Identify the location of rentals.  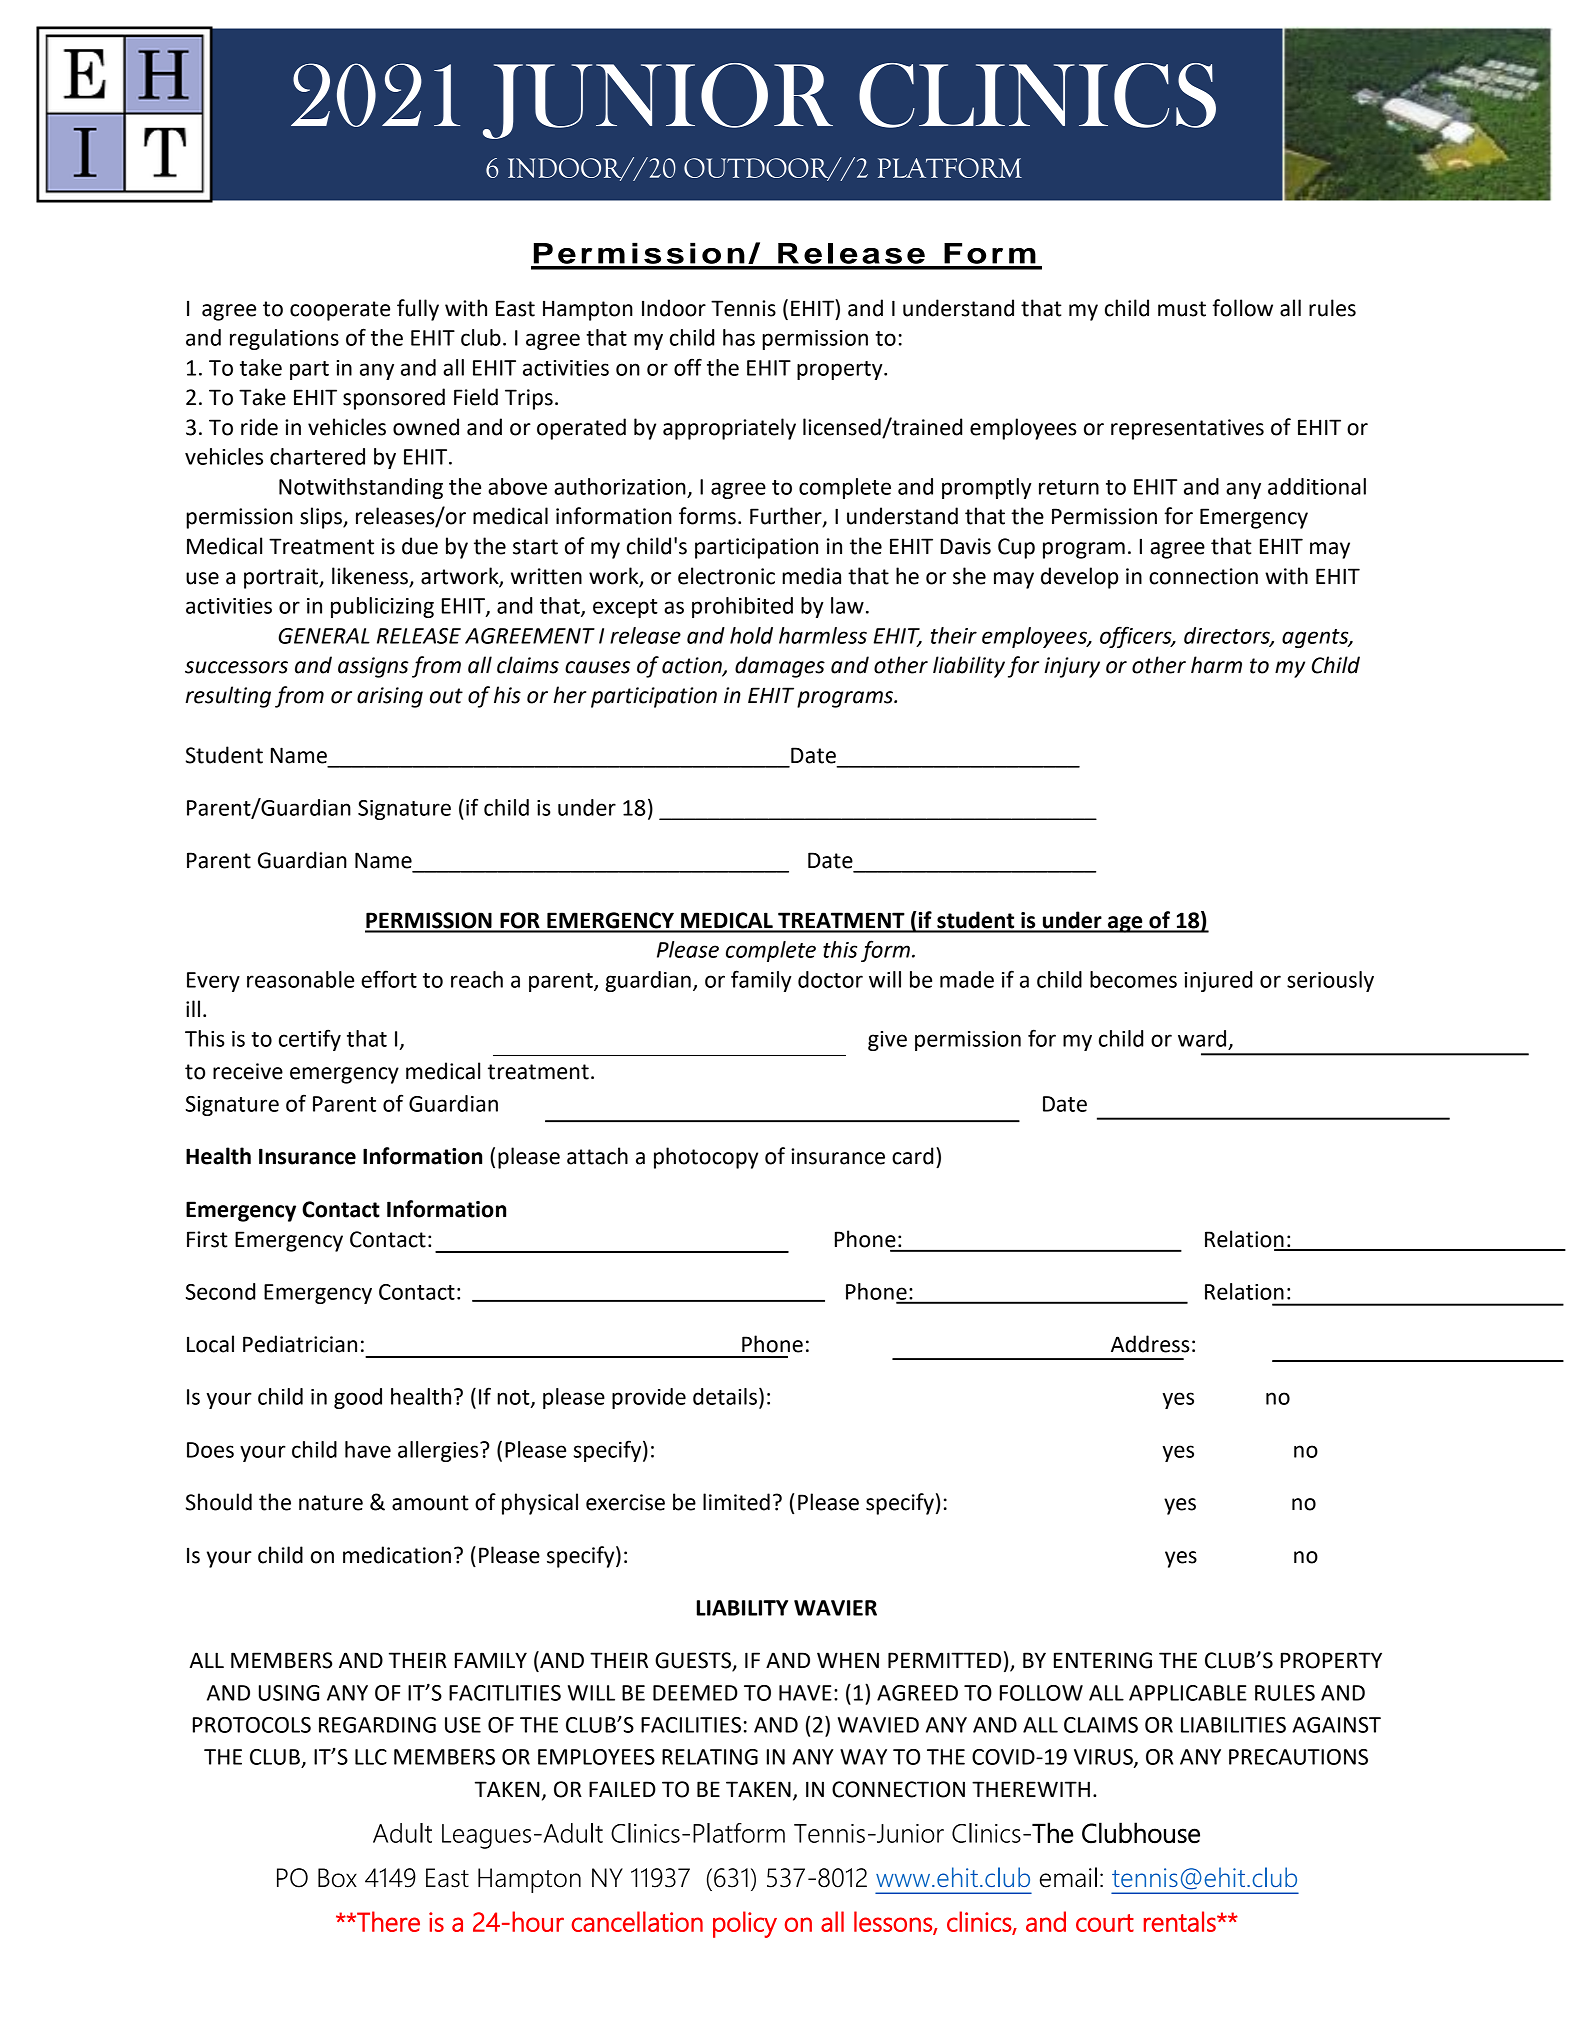
(1181, 1921).
